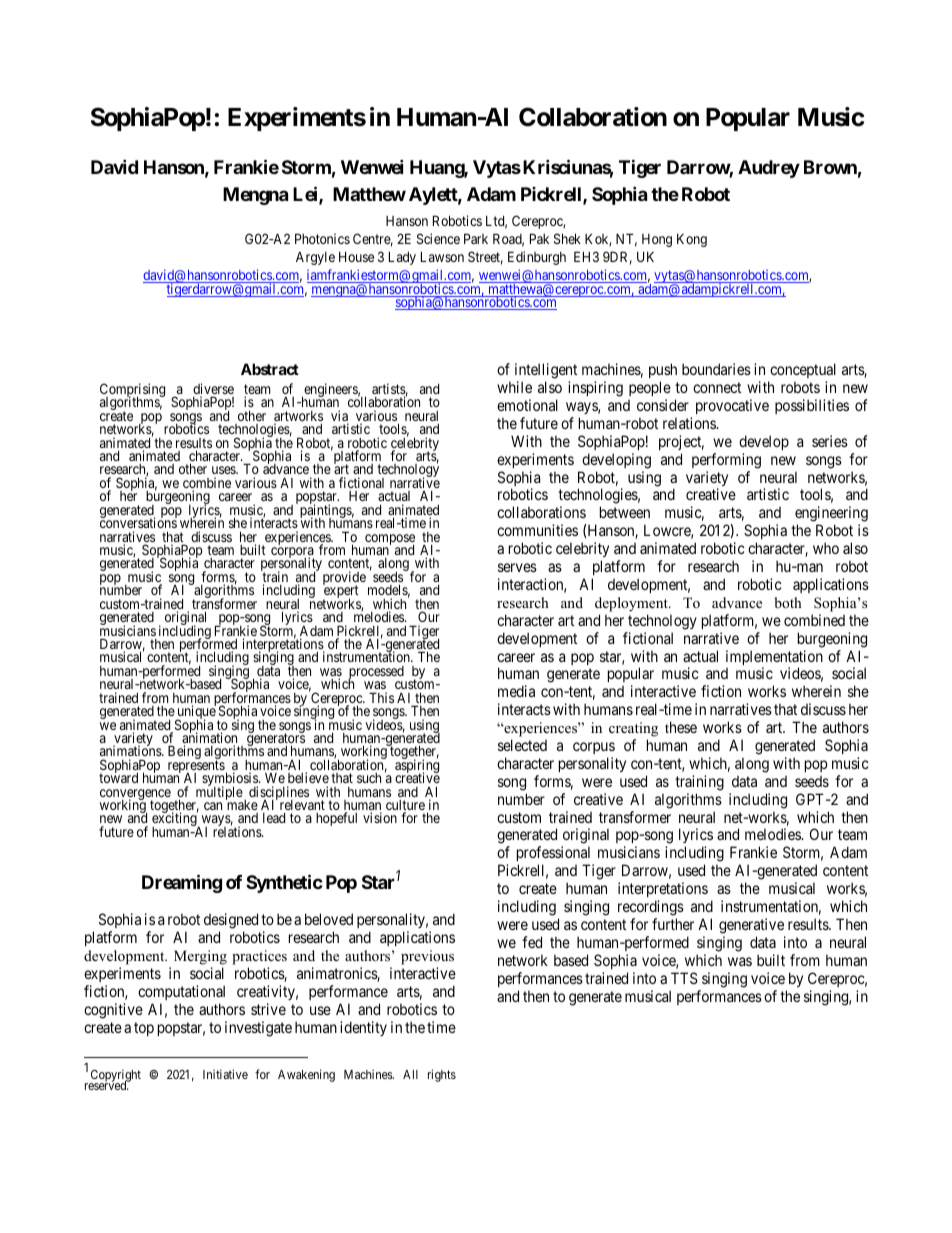 The width and height of the screenshot is (952, 1233). Describe the element at coordinates (213, 806) in the screenshot. I see `can` at that location.
